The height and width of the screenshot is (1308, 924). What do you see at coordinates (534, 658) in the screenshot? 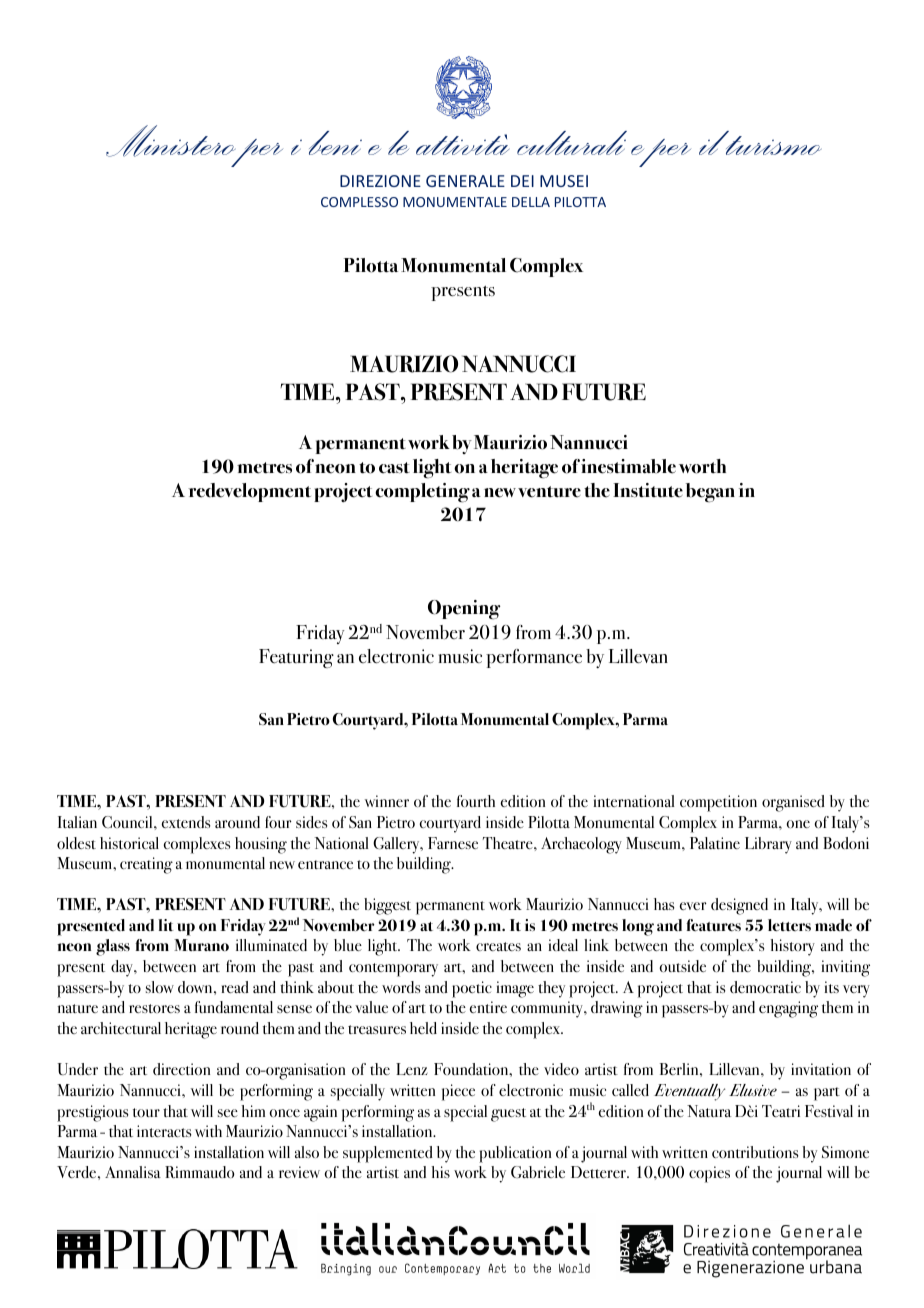
I see `performance` at bounding box center [534, 658].
